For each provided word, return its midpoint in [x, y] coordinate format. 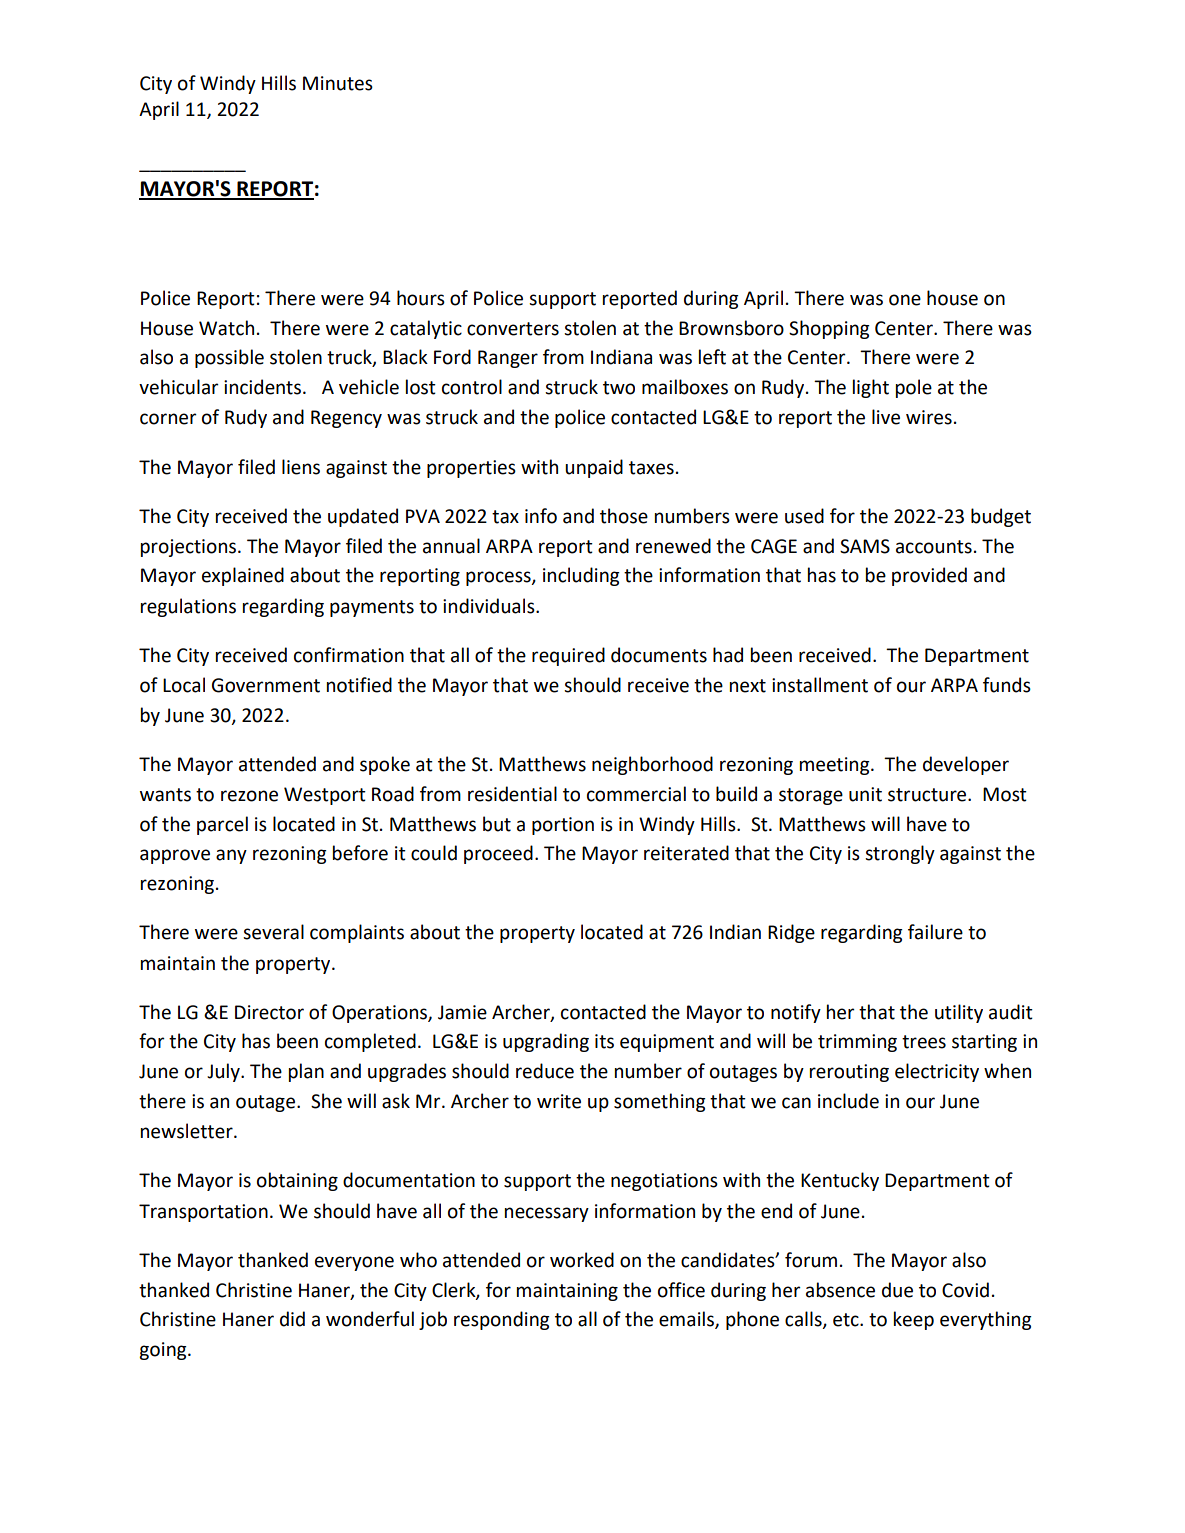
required [568, 656]
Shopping [829, 329]
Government [266, 685]
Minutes [338, 83]
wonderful [370, 1319]
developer [966, 765]
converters [513, 329]
